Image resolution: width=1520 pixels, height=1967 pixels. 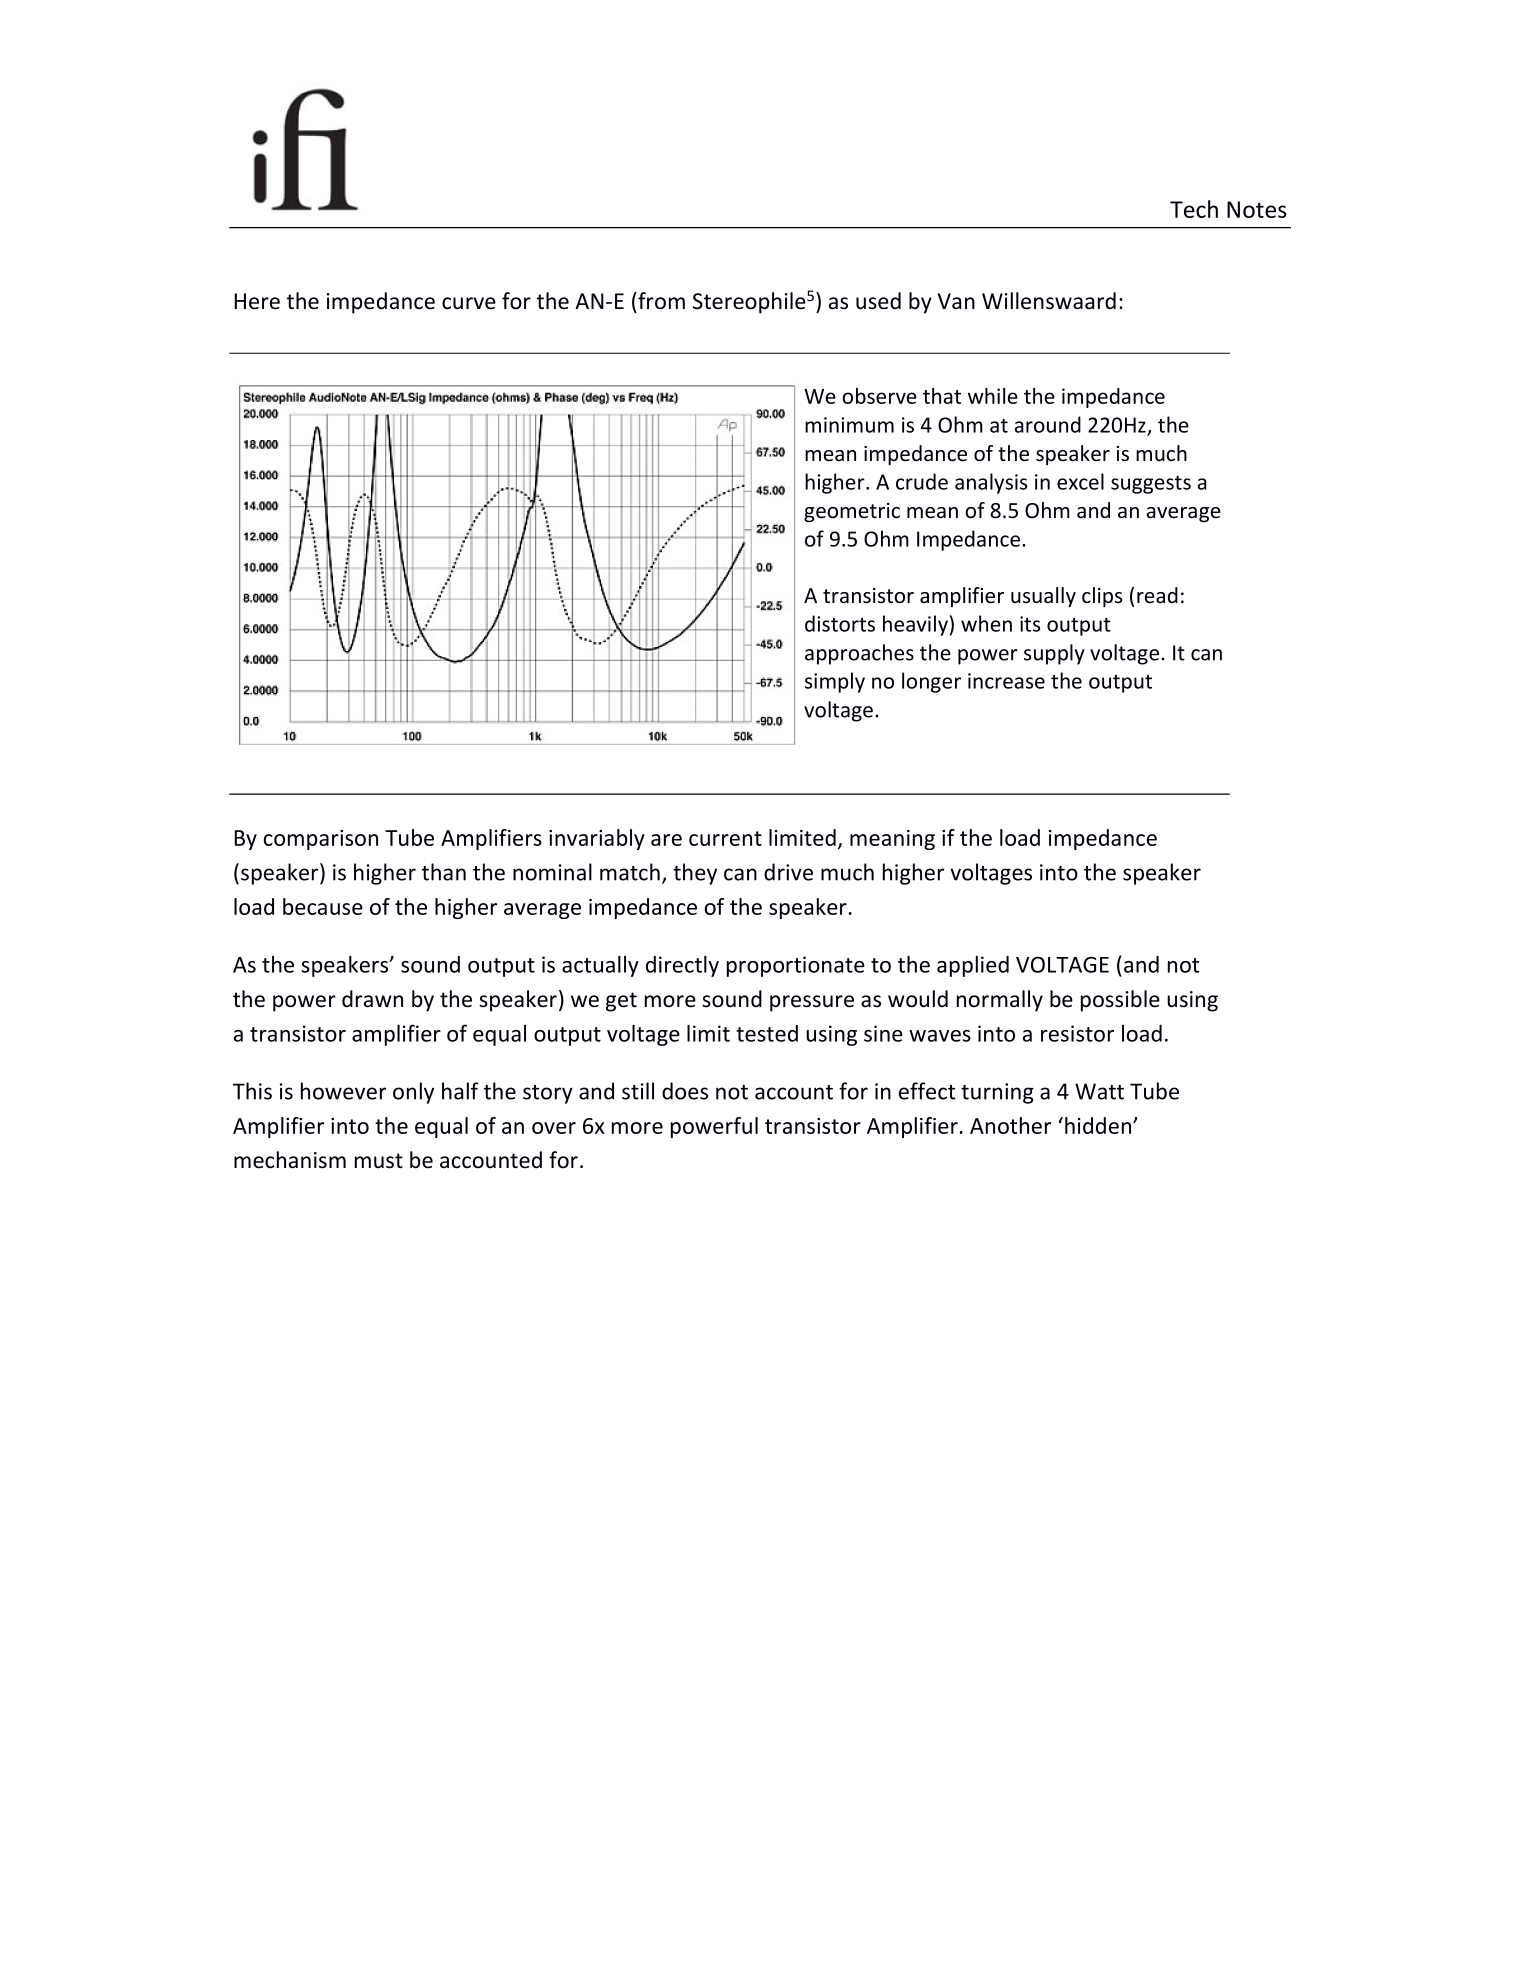 What do you see at coordinates (379, 1161) in the document?
I see `must` at bounding box center [379, 1161].
